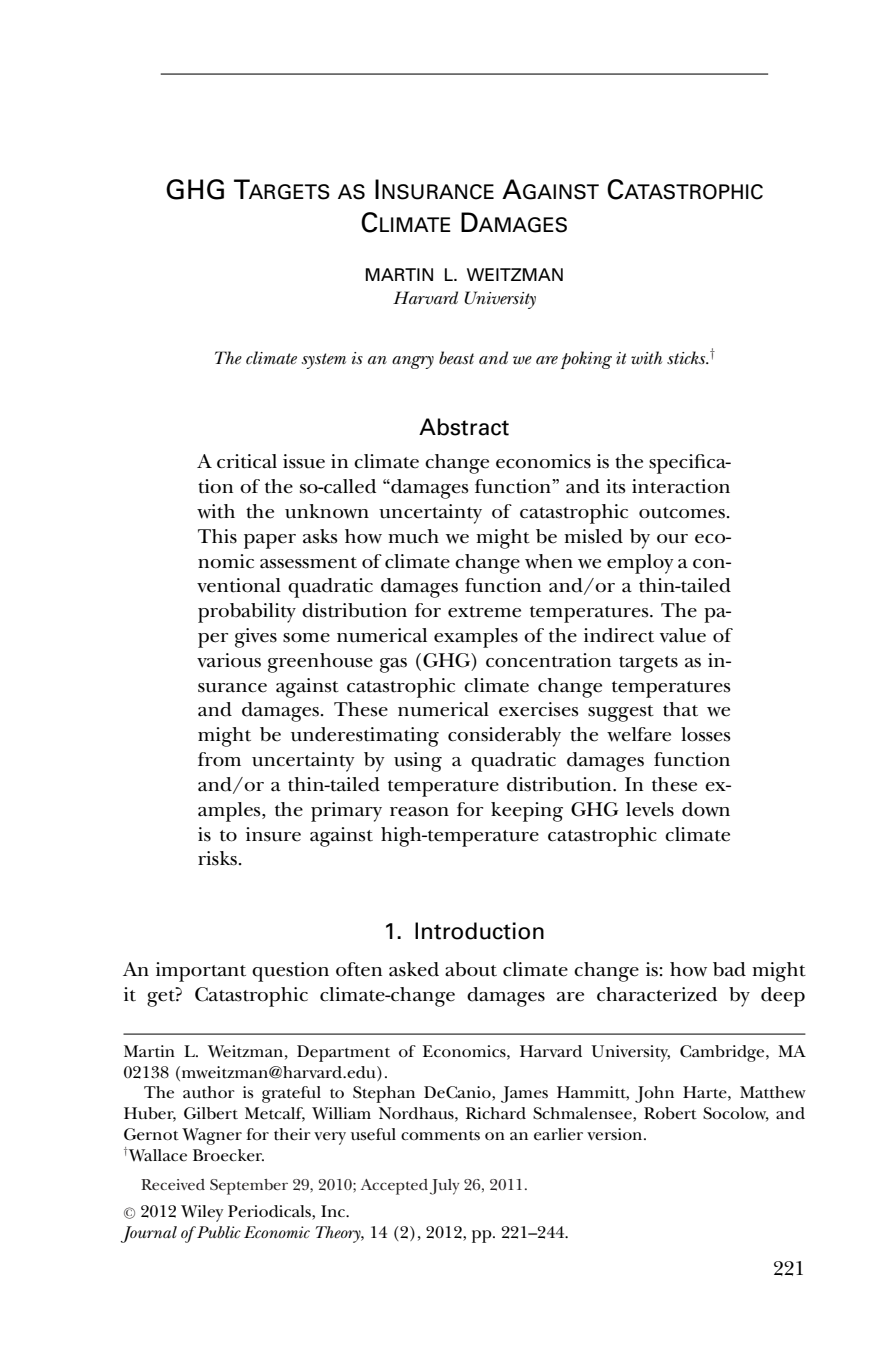 The image size is (896, 1345). What do you see at coordinates (202, 1213) in the screenshot?
I see `Wiley` at bounding box center [202, 1213].
